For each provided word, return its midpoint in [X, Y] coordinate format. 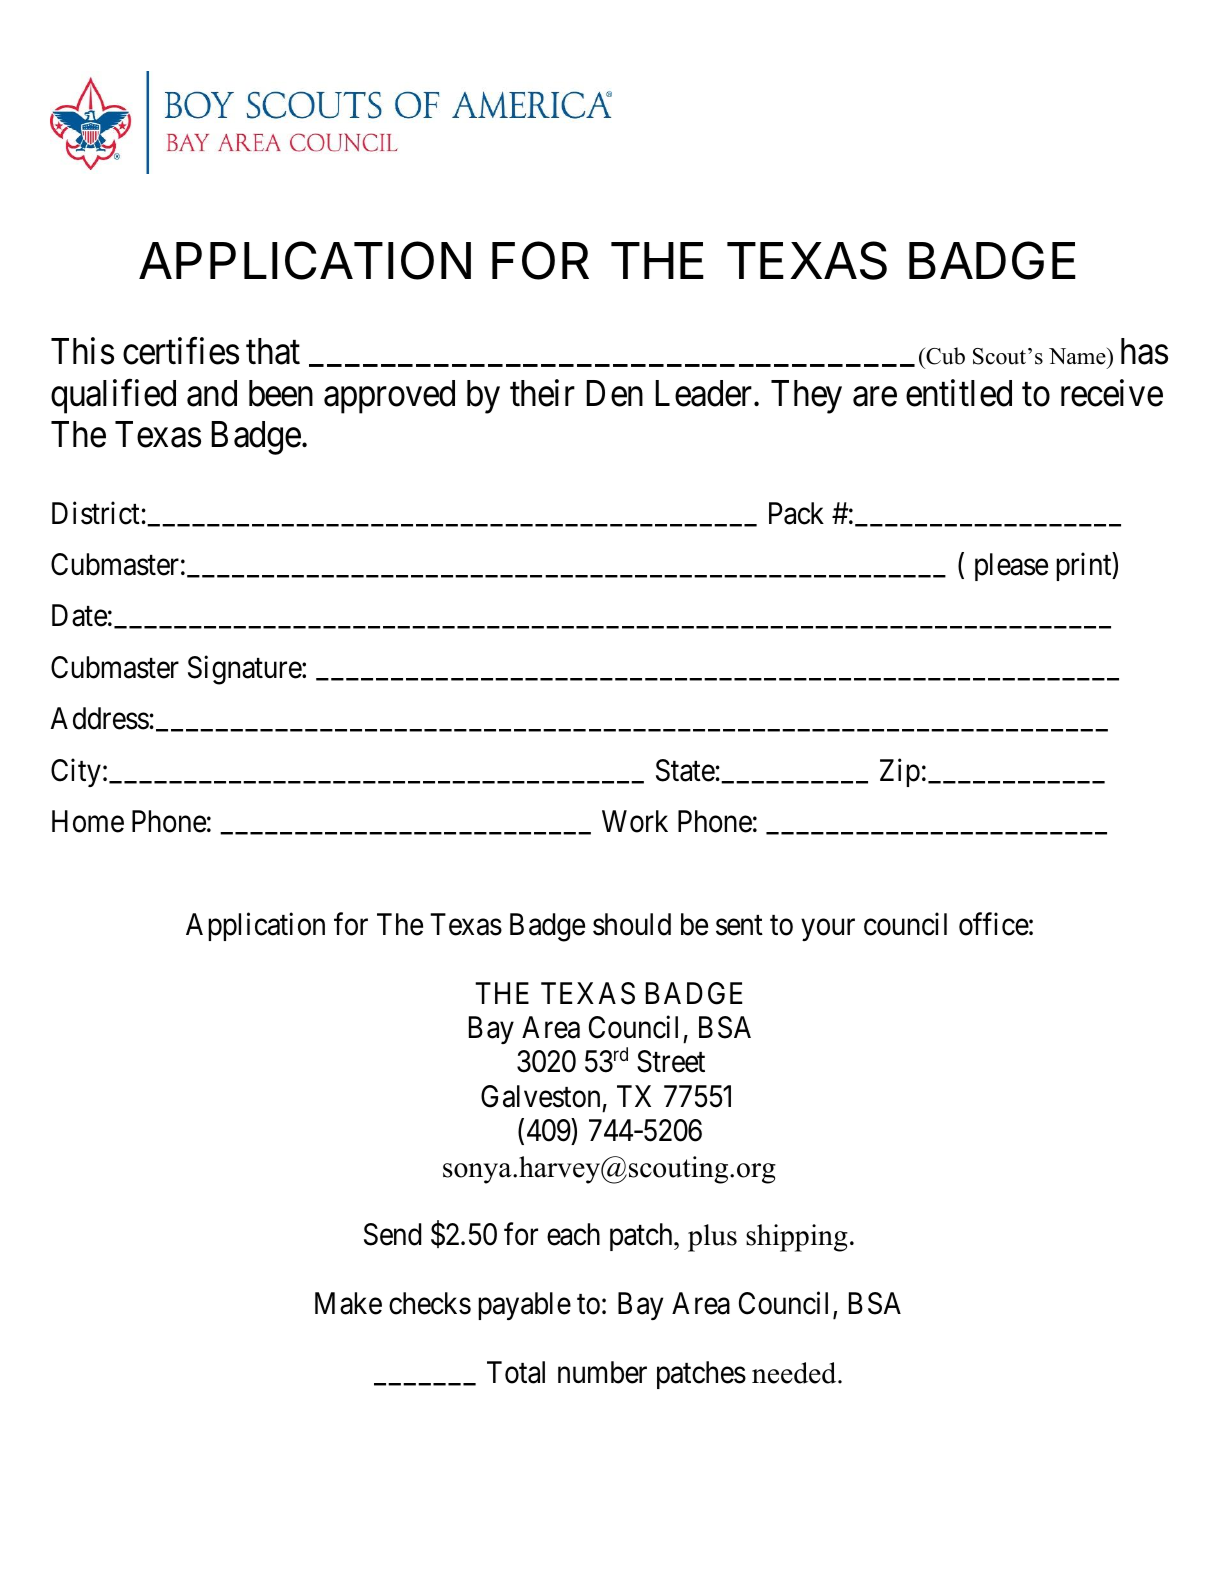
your [828, 930]
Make [348, 1303]
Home [88, 821]
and [212, 393]
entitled [959, 393]
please [1011, 567]
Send [392, 1234]
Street [671, 1061]
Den [614, 393]
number [602, 1372]
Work [635, 821]
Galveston [540, 1096]
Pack [796, 513]
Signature [245, 670]
